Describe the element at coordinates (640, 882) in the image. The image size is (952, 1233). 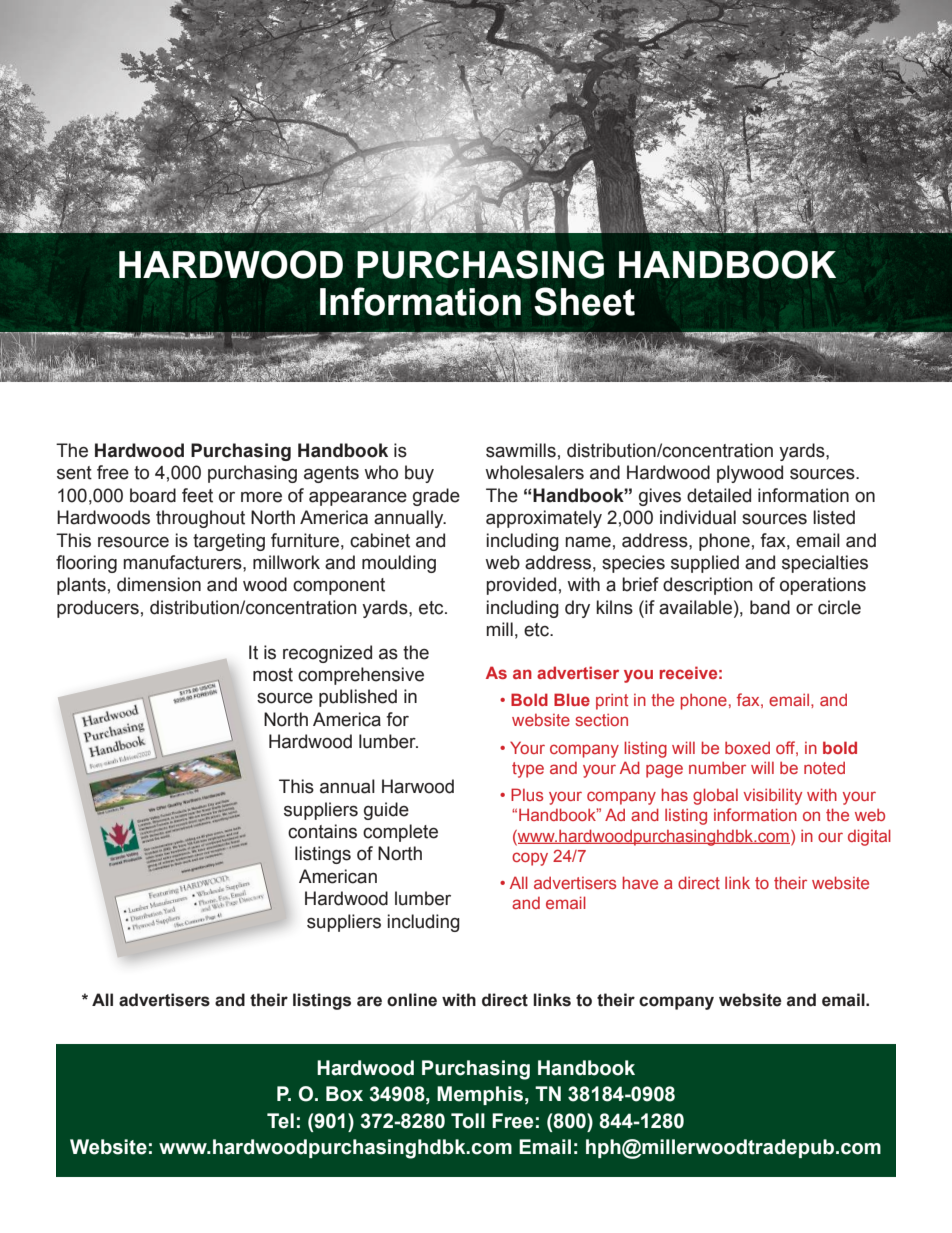
I see `have` at that location.
